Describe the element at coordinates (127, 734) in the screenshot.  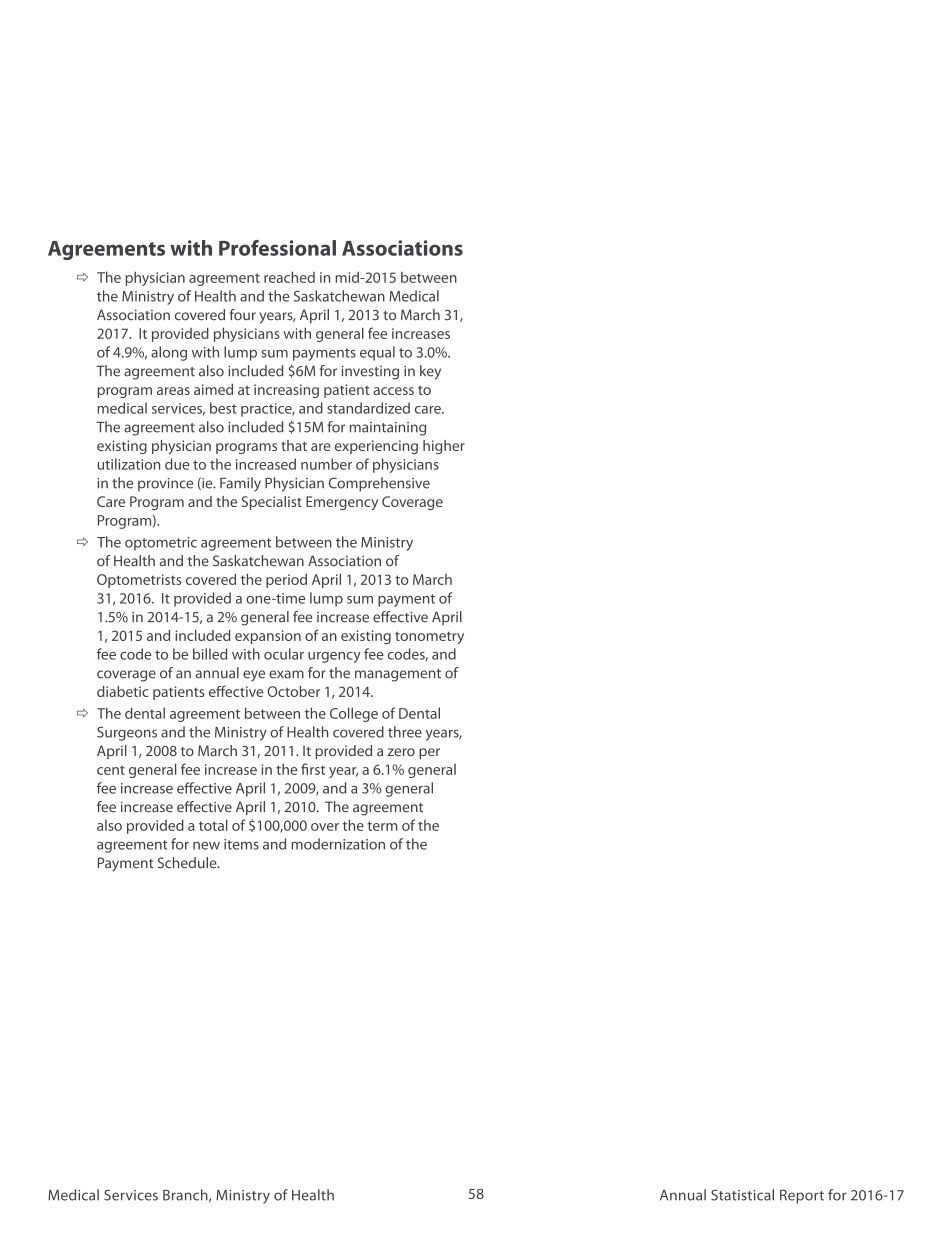
I see `Surgeons` at that location.
